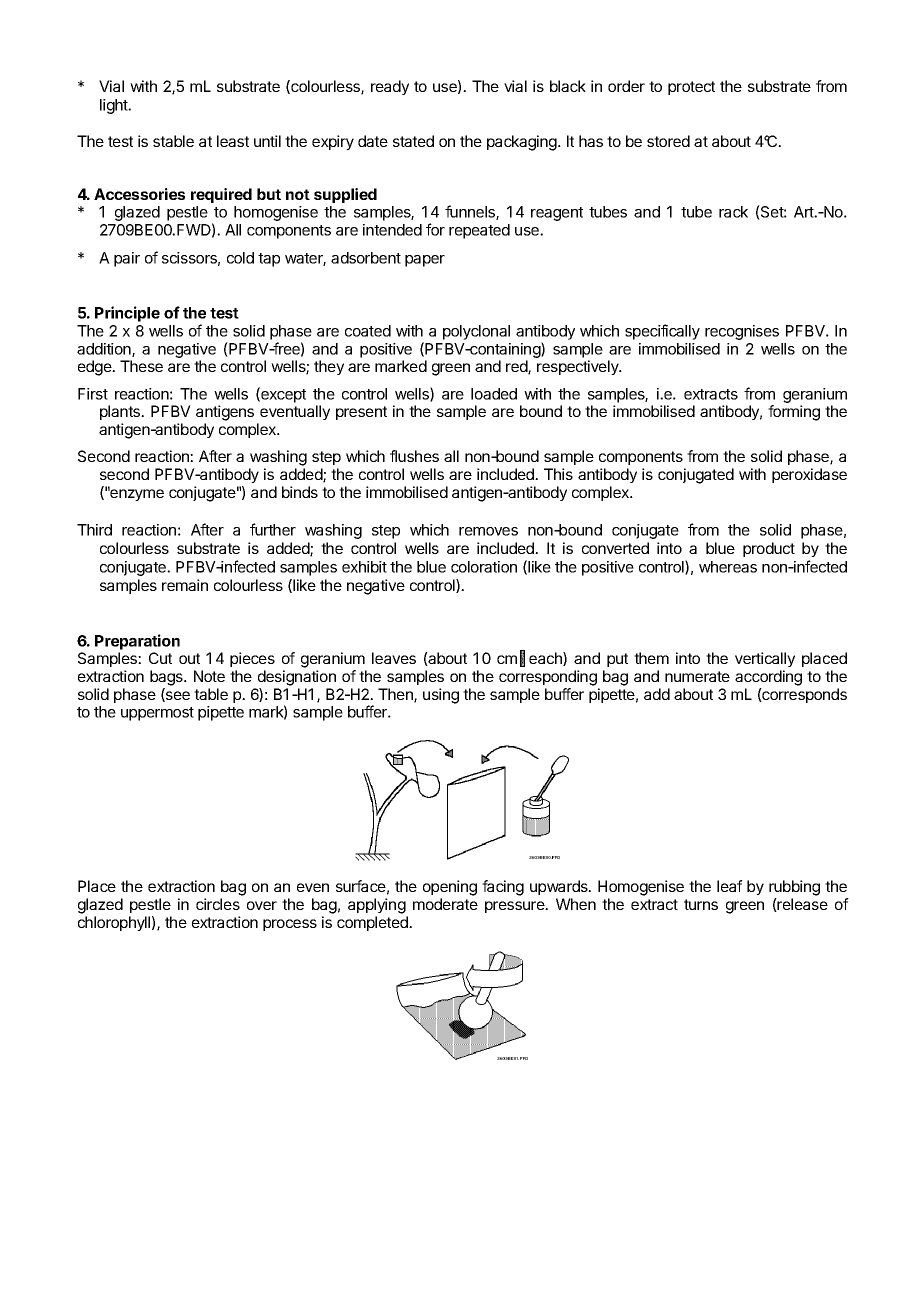 The width and height of the screenshot is (924, 1308). Describe the element at coordinates (769, 549) in the screenshot. I see `product` at that location.
